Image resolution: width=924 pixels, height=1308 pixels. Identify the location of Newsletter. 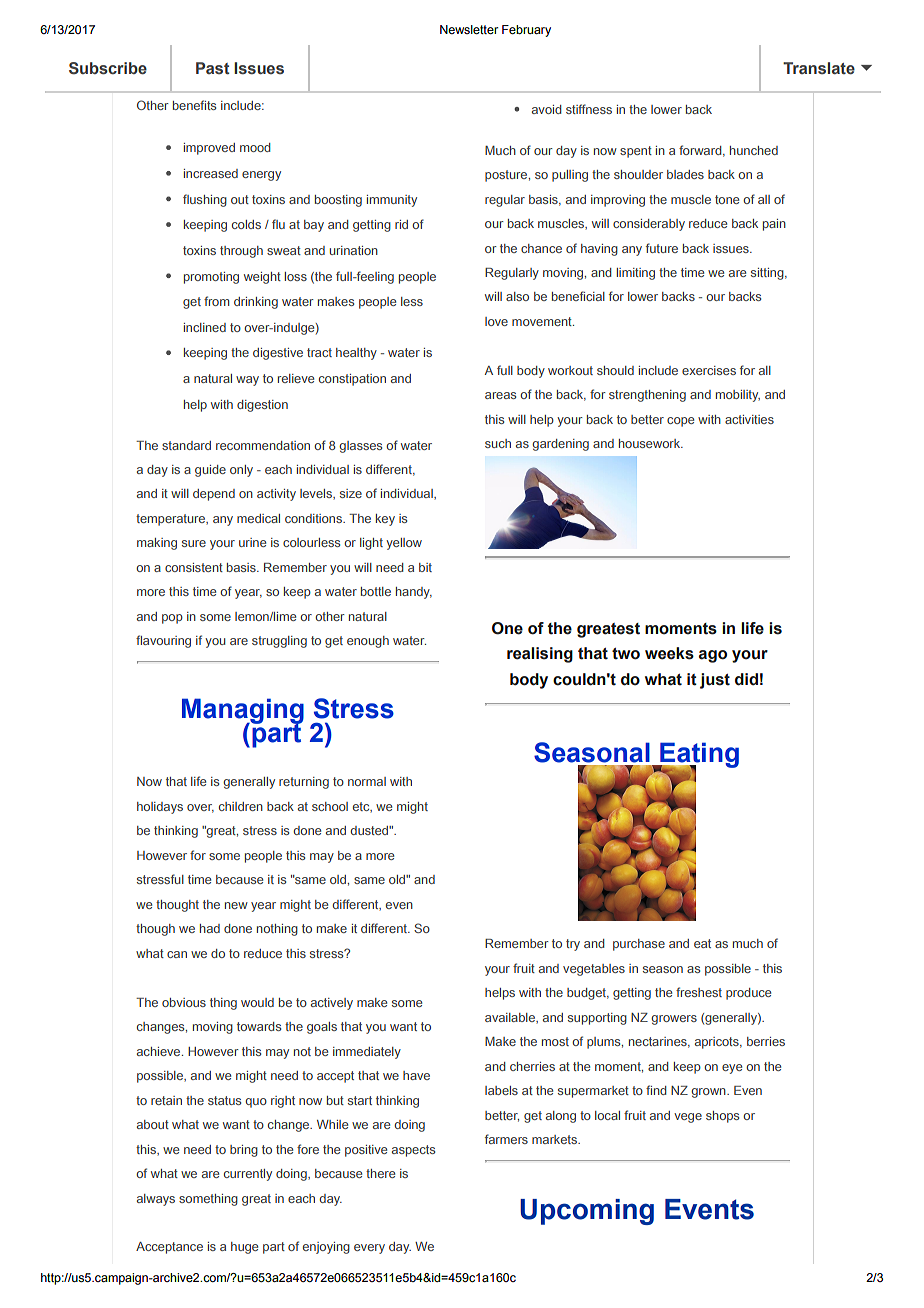
(469, 29).
